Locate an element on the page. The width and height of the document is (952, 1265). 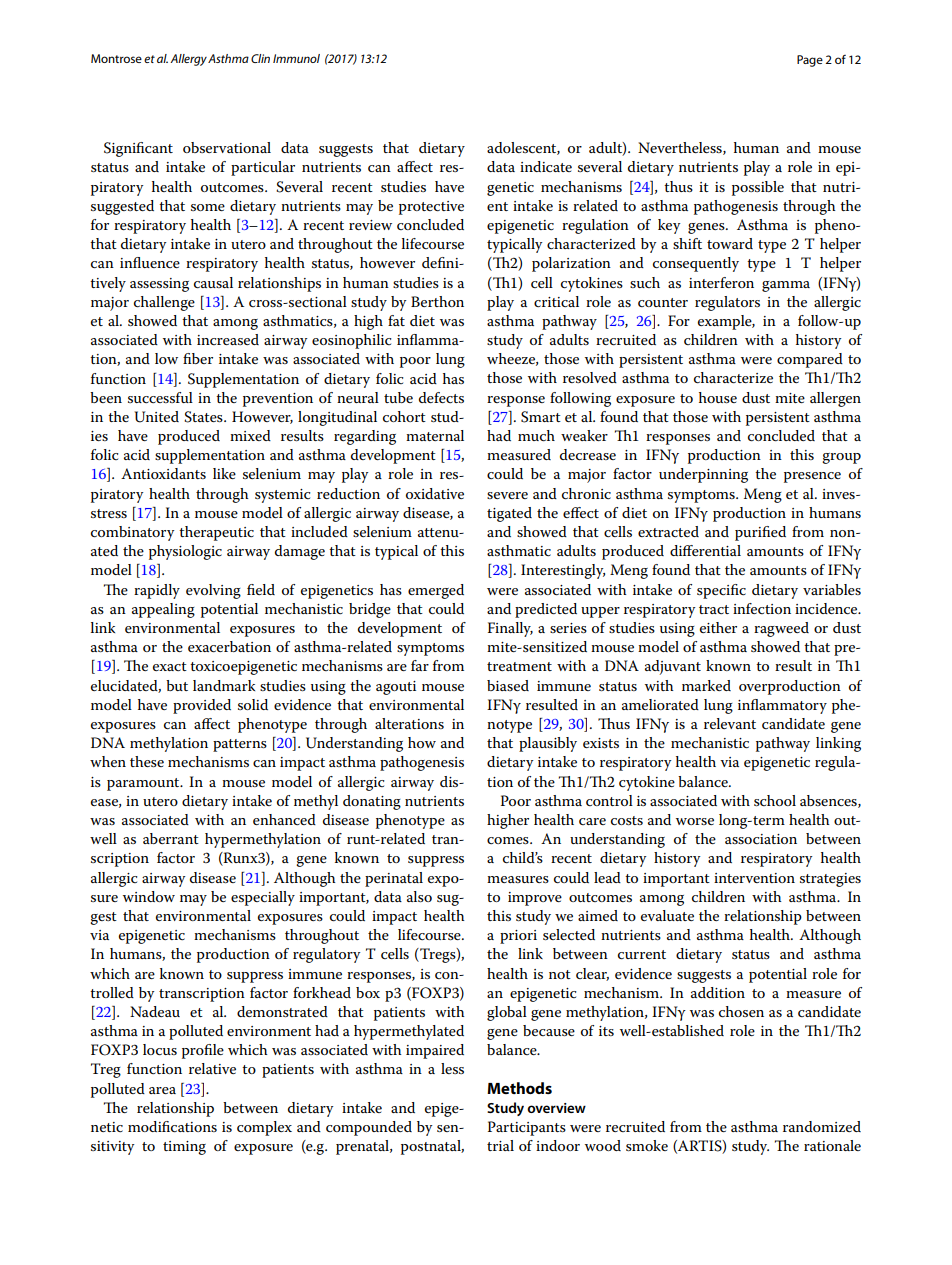
house is located at coordinates (718, 397).
